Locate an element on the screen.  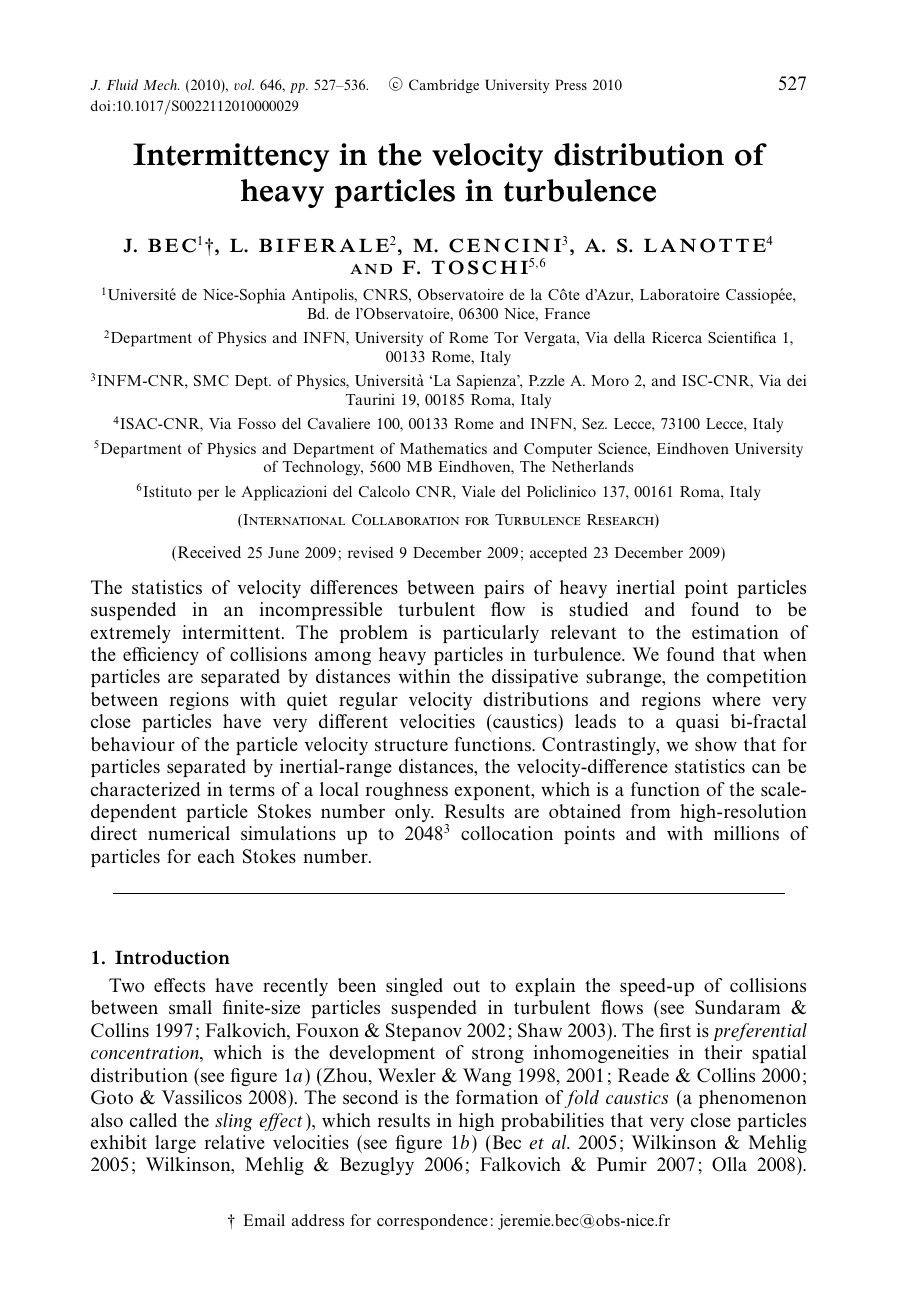
vol is located at coordinates (244, 84).
